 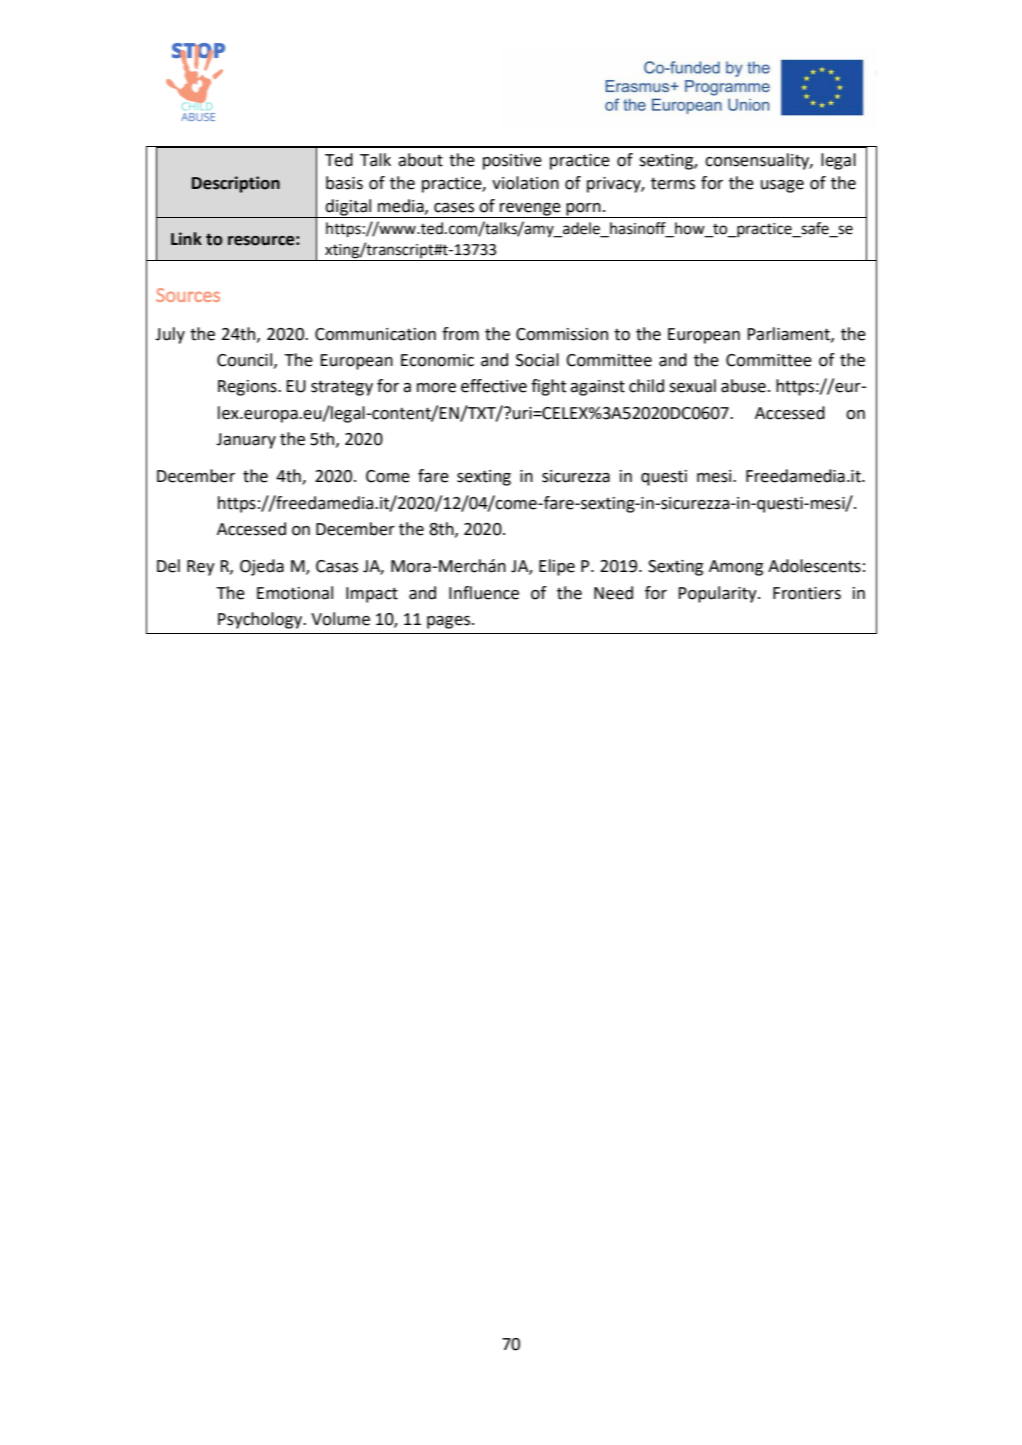 I want to click on abuse, so click(x=743, y=386).
